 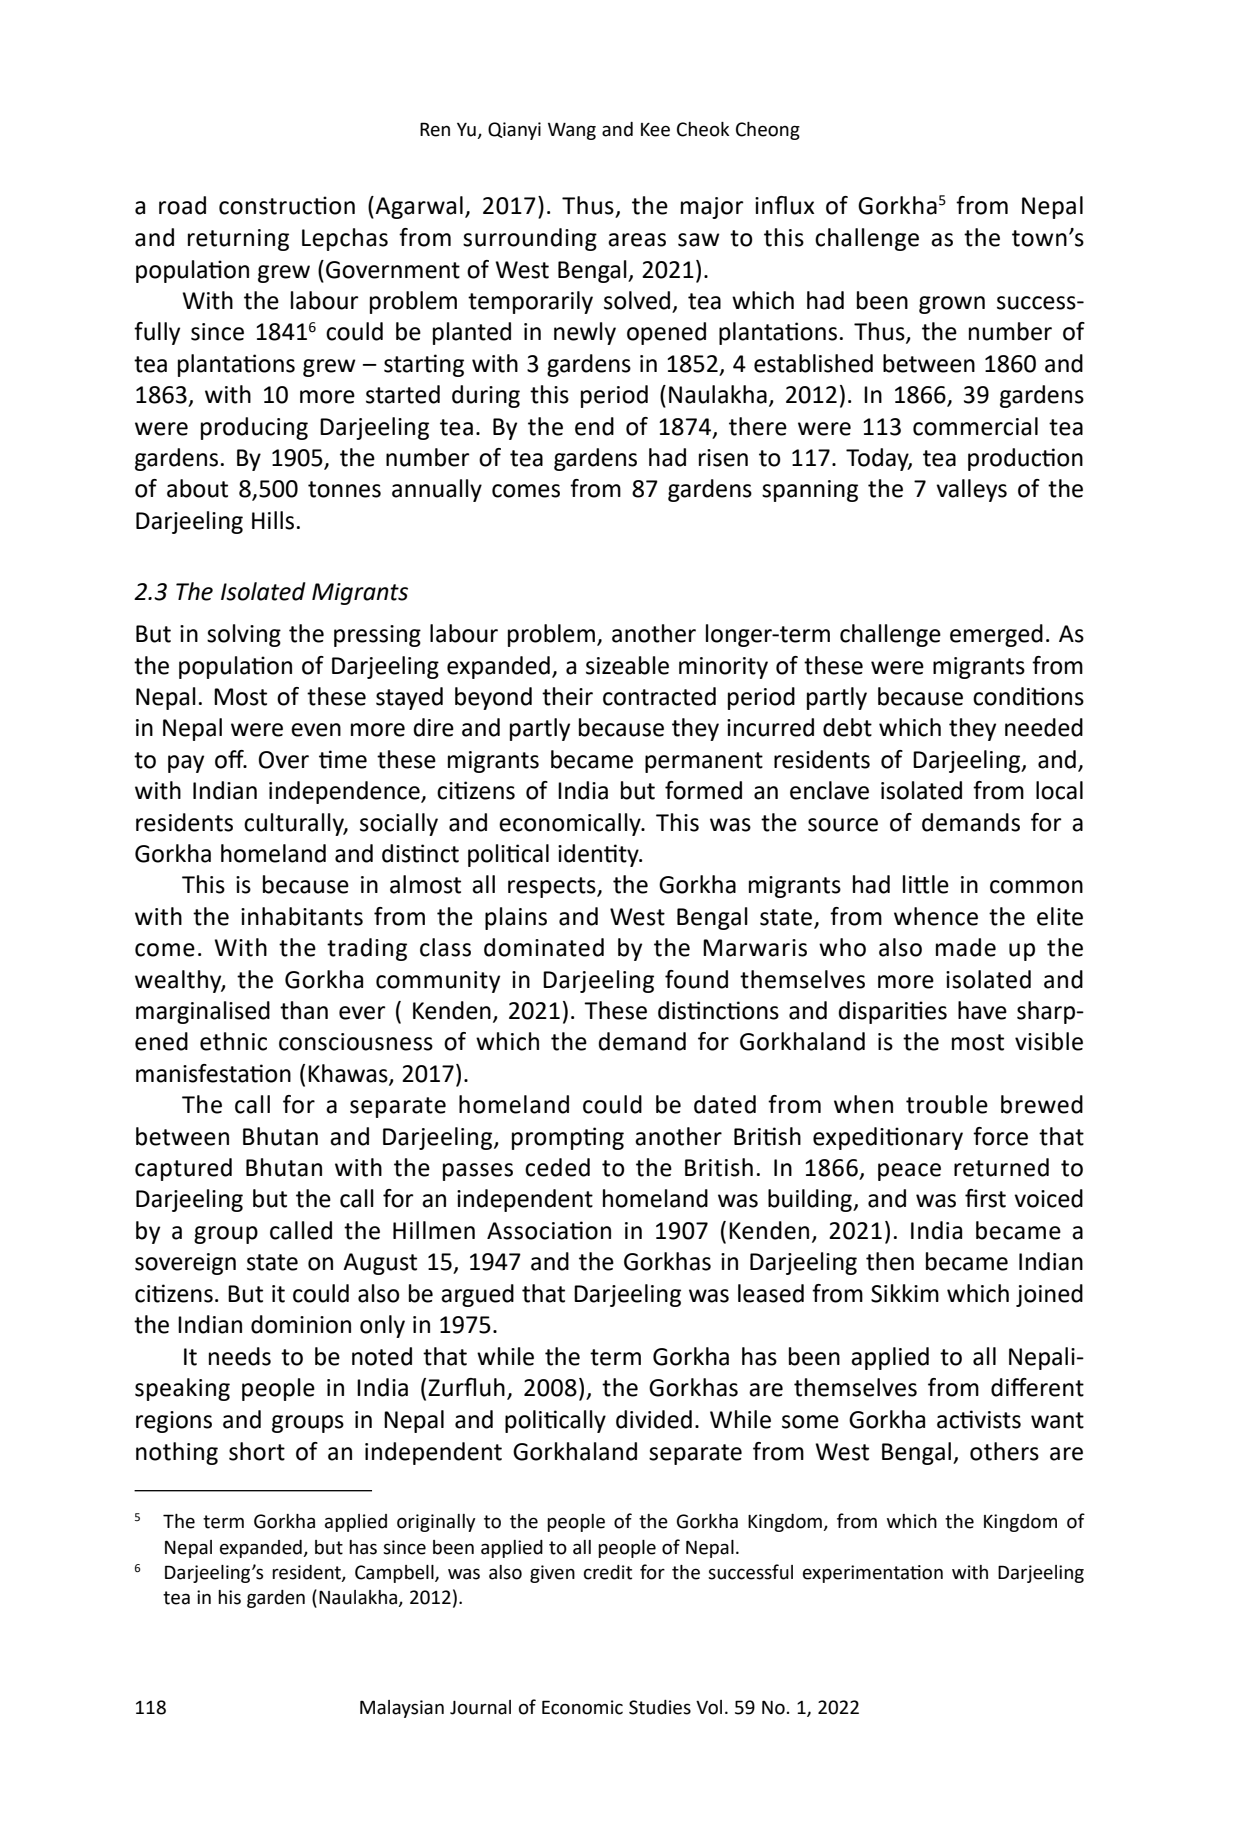 What do you see at coordinates (553, 887) in the page?
I see `respects` at bounding box center [553, 887].
